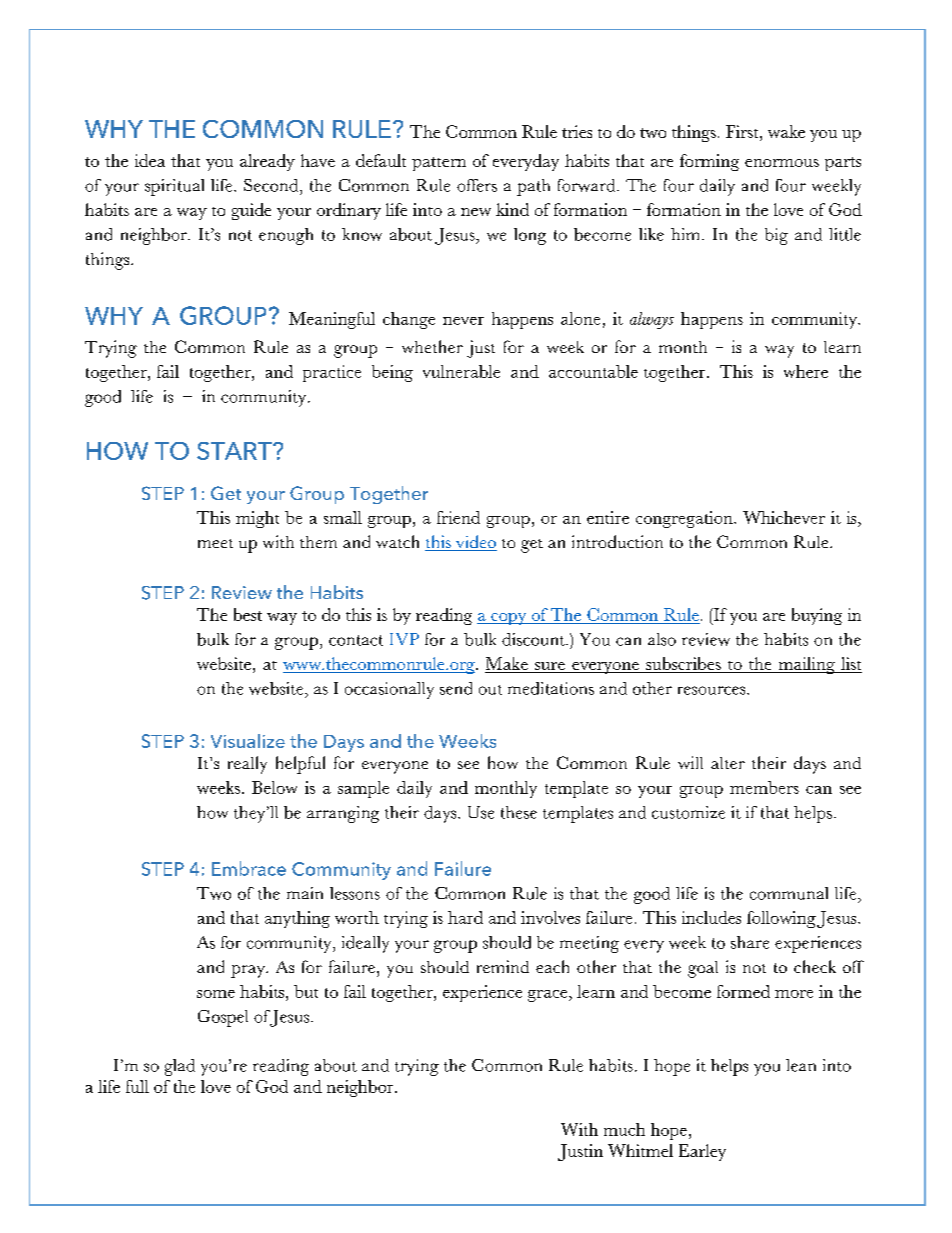 This screenshot has height=1233, width=952. Describe the element at coordinates (267, 162) in the screenshot. I see `already` at that location.
